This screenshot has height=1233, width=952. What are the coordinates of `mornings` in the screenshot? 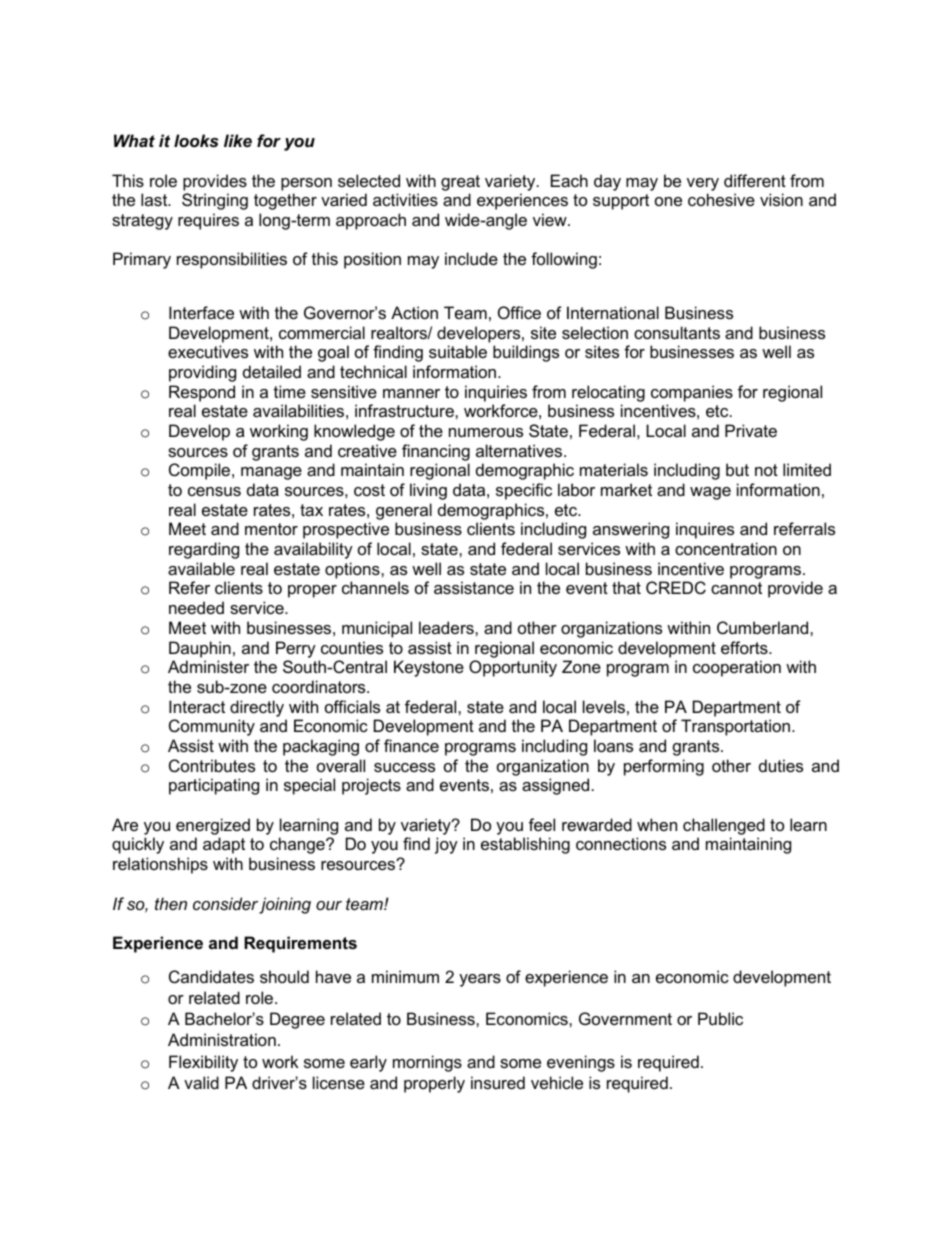 It's located at (427, 1063).
